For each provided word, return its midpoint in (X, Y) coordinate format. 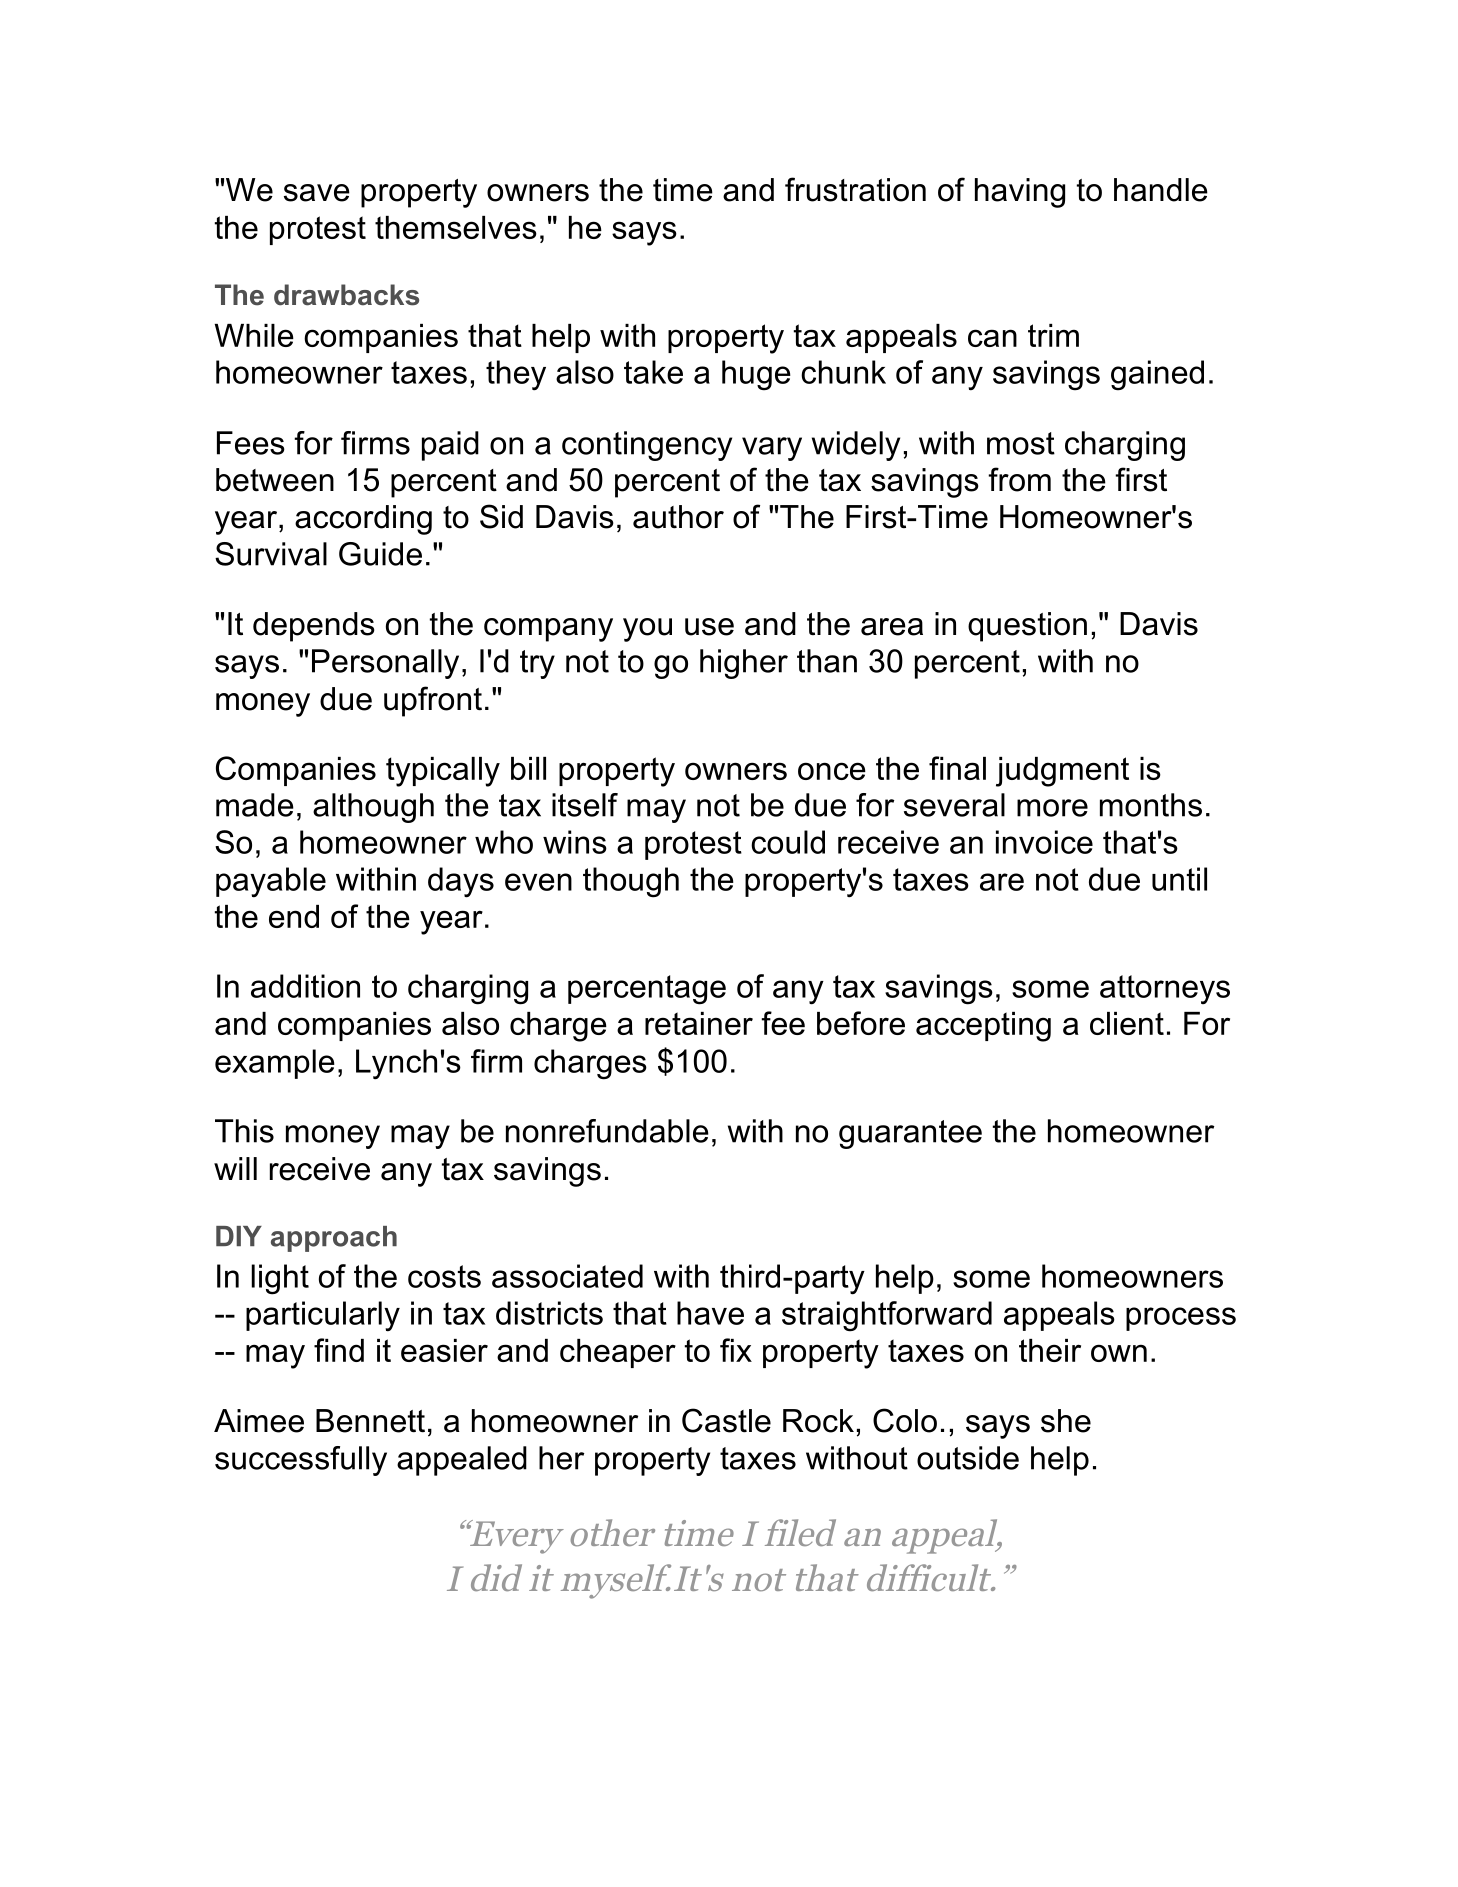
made (255, 805)
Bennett (370, 1421)
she (1066, 1421)
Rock (818, 1421)
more (1052, 808)
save (317, 193)
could (788, 842)
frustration (855, 189)
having (1020, 193)
